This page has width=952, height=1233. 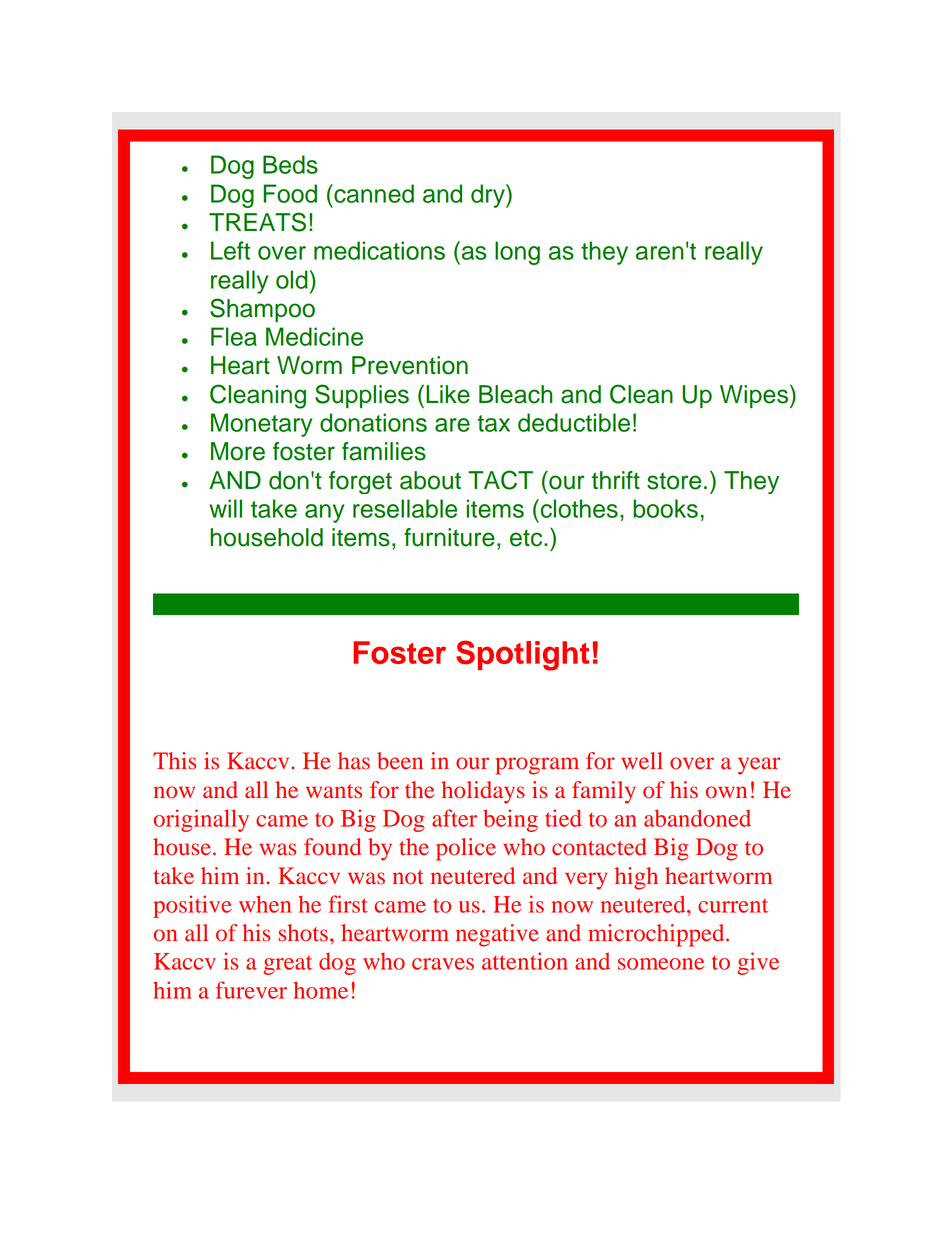 I want to click on Like, so click(x=448, y=394).
